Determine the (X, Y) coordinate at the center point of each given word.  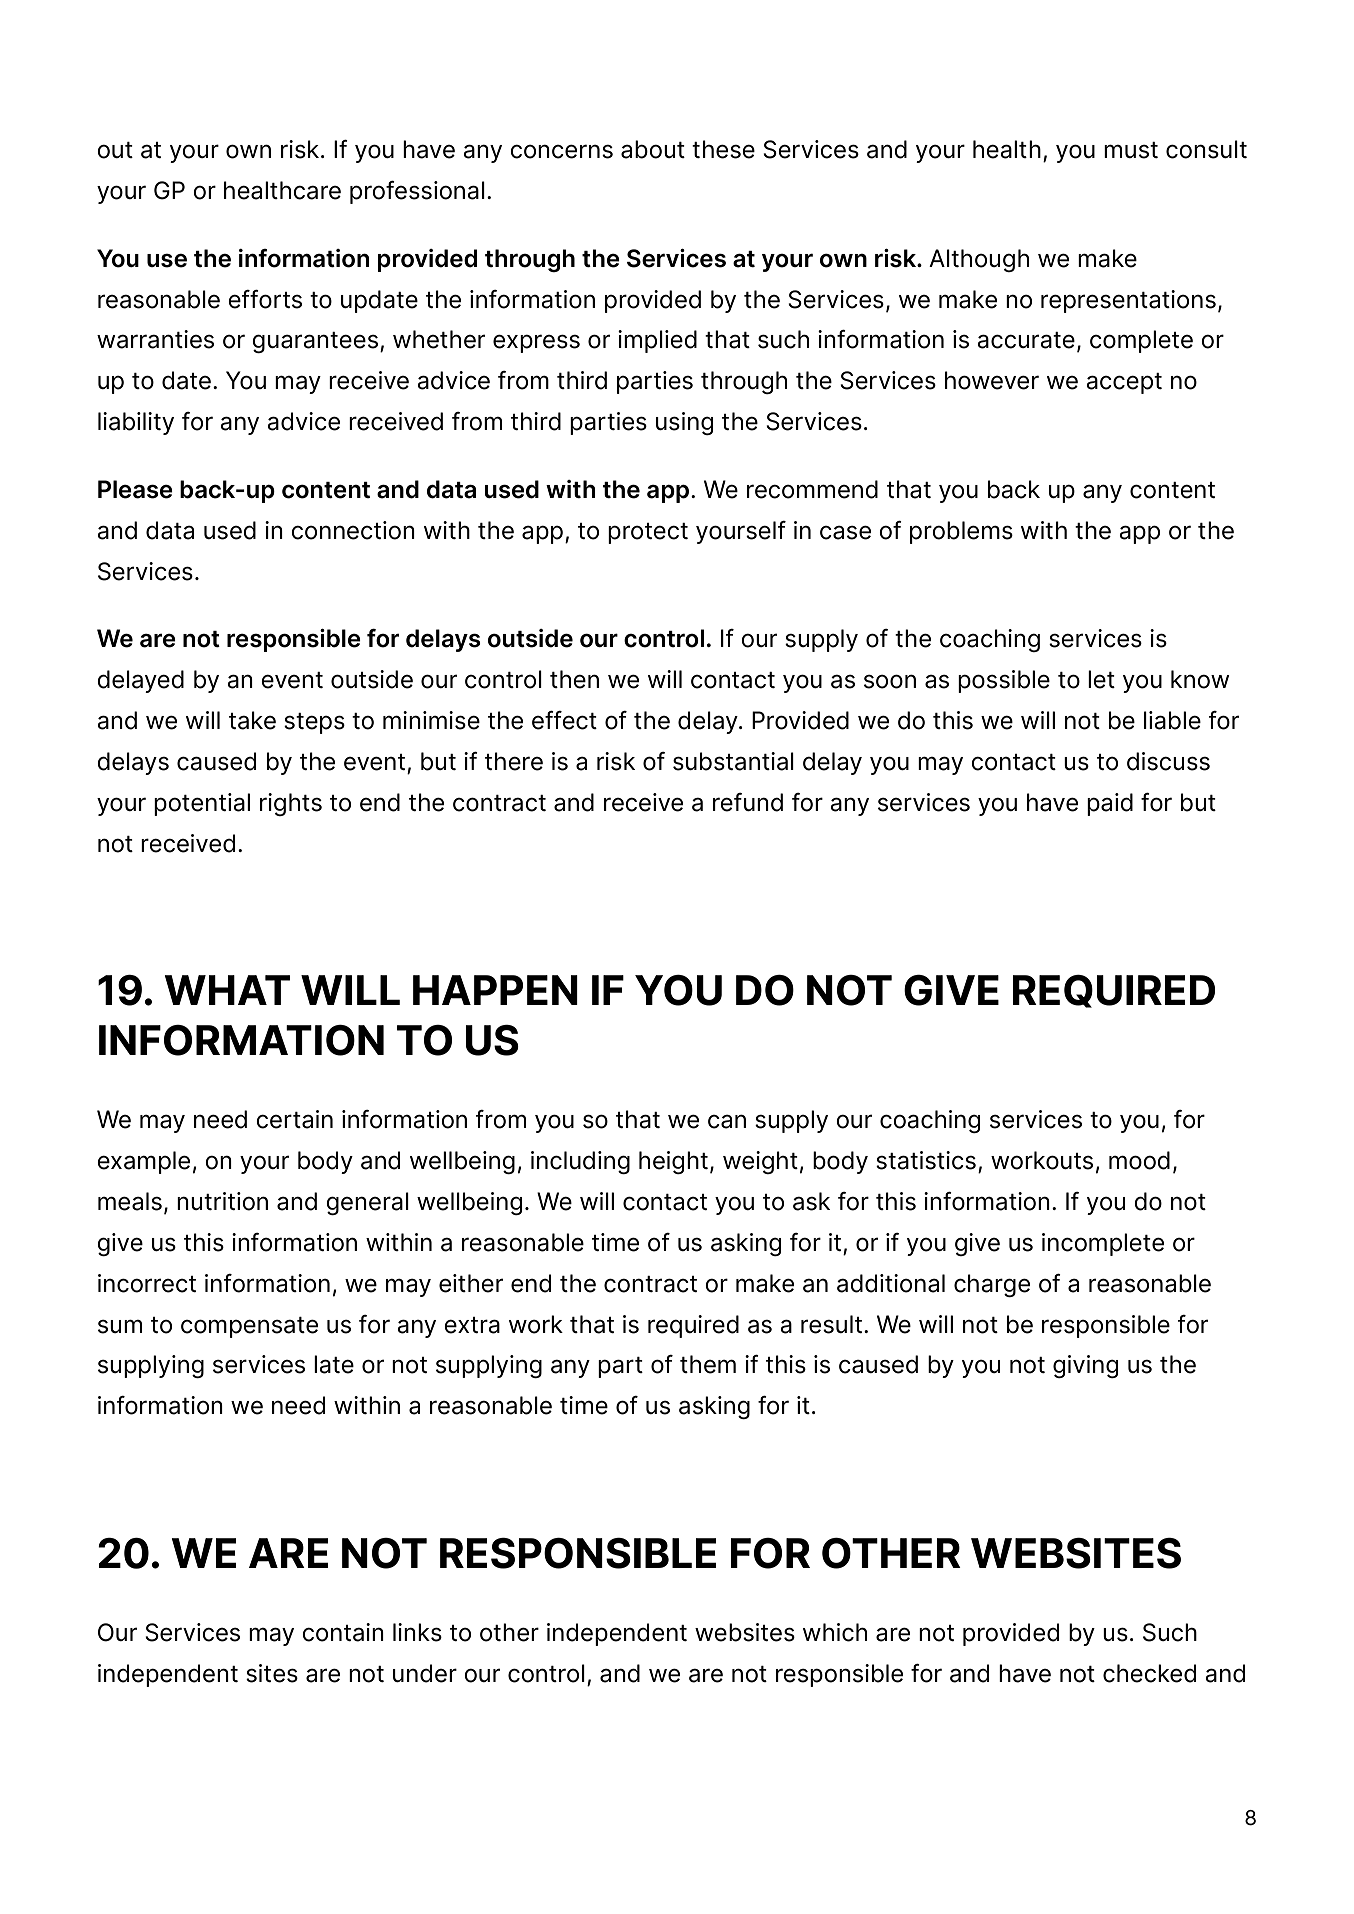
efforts (265, 299)
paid (1110, 804)
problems (961, 532)
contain (343, 1632)
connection (353, 530)
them (708, 1364)
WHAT (227, 990)
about (653, 149)
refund (748, 802)
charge (992, 1285)
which (835, 1632)
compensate (249, 1327)
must (1131, 150)
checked (1149, 1673)
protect (648, 533)
